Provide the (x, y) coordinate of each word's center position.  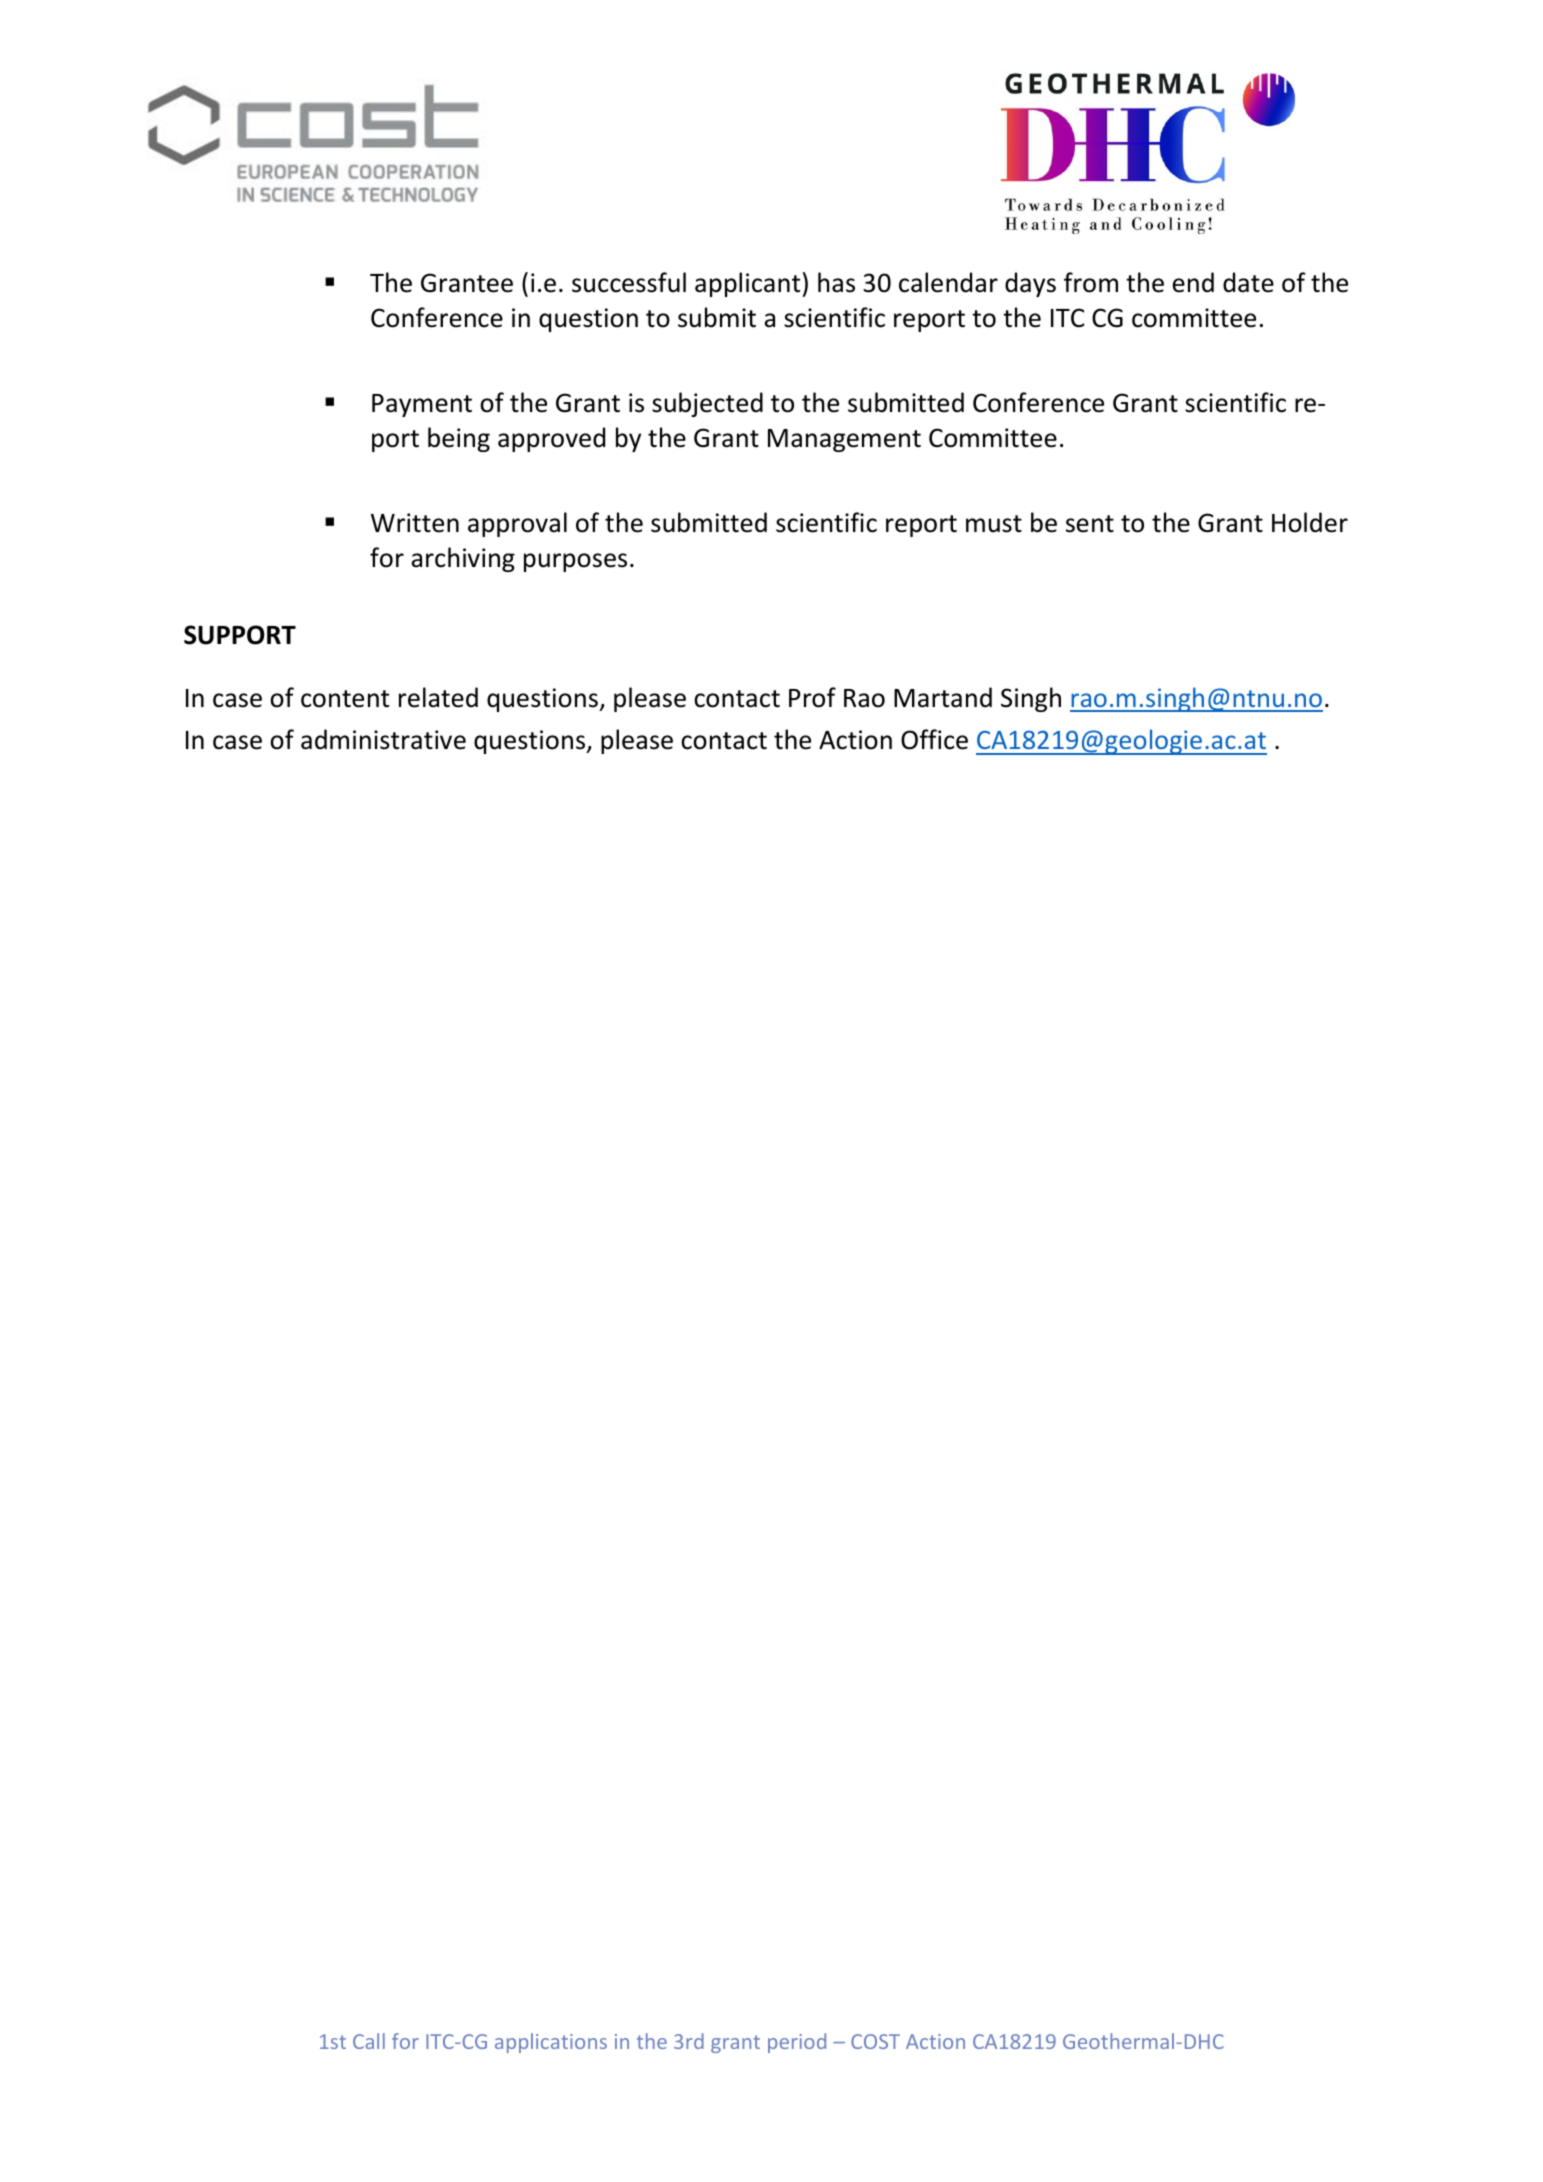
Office (934, 739)
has (836, 282)
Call (369, 2041)
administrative (383, 739)
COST (875, 2041)
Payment (422, 405)
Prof (812, 697)
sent (1090, 524)
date (1248, 282)
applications (551, 2043)
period (797, 2043)
